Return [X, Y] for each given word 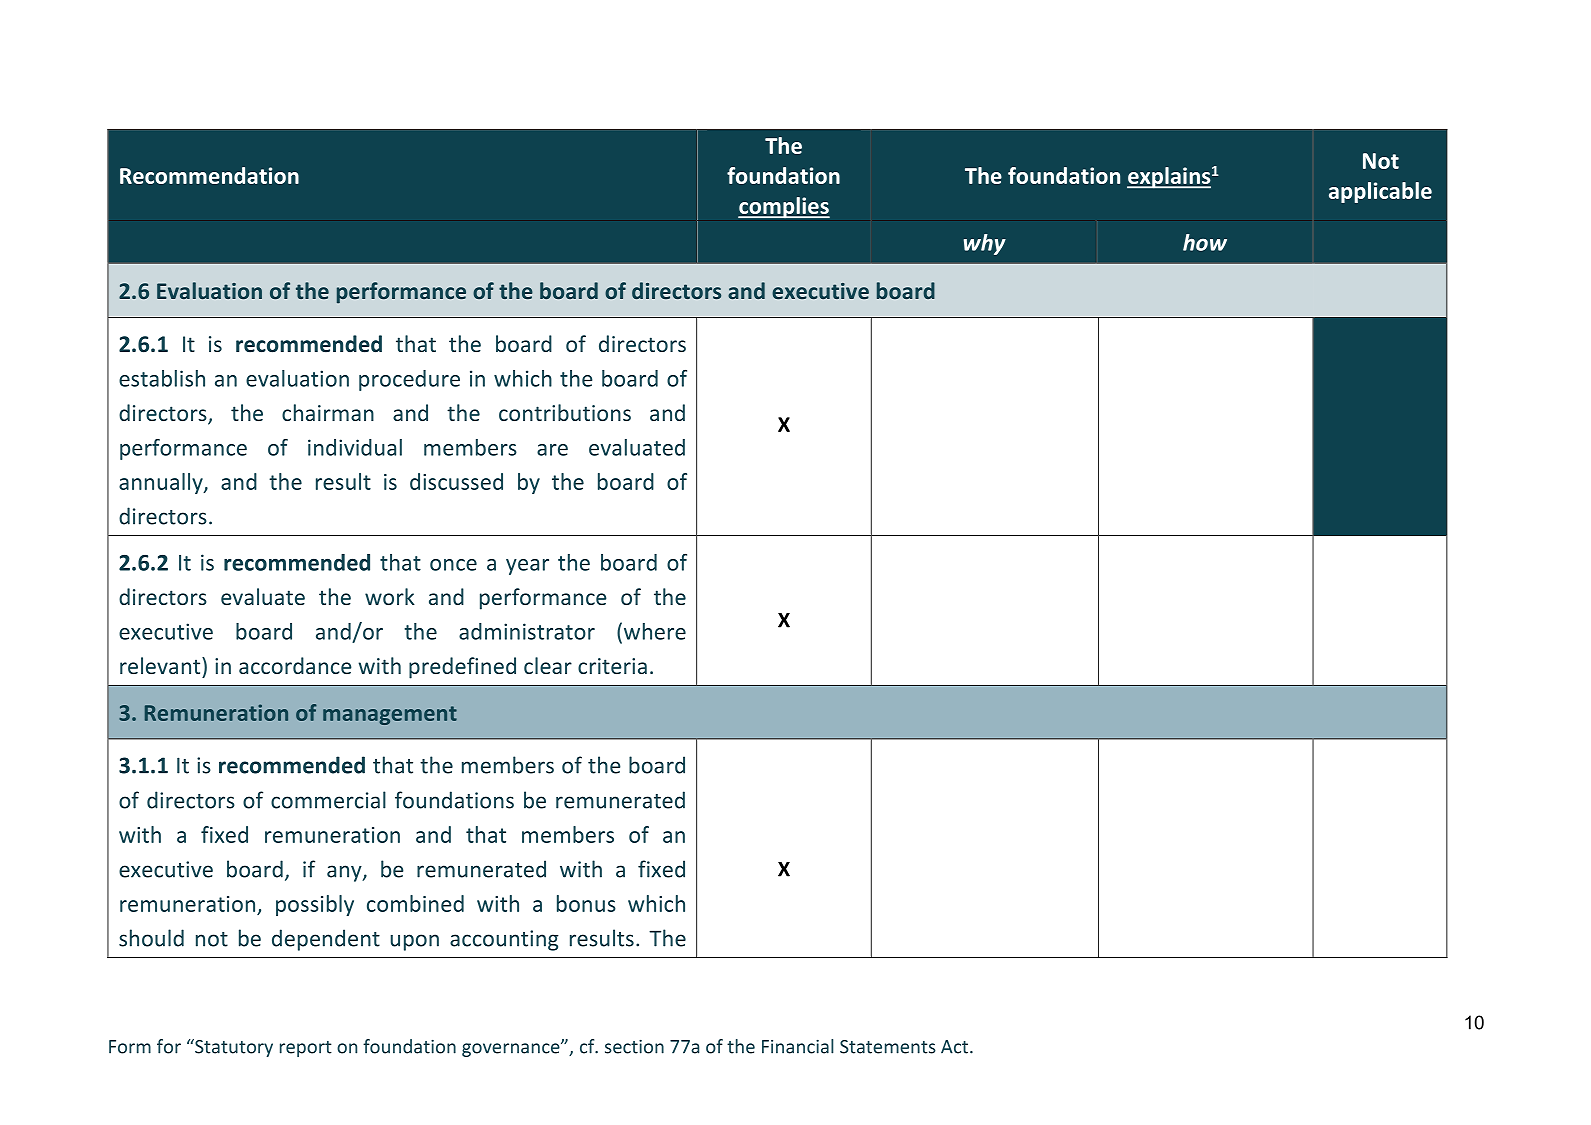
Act [954, 1047]
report [306, 1049]
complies [784, 207]
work [390, 596]
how [1205, 242]
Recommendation [209, 175]
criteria [612, 666]
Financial [797, 1046]
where [655, 631]
